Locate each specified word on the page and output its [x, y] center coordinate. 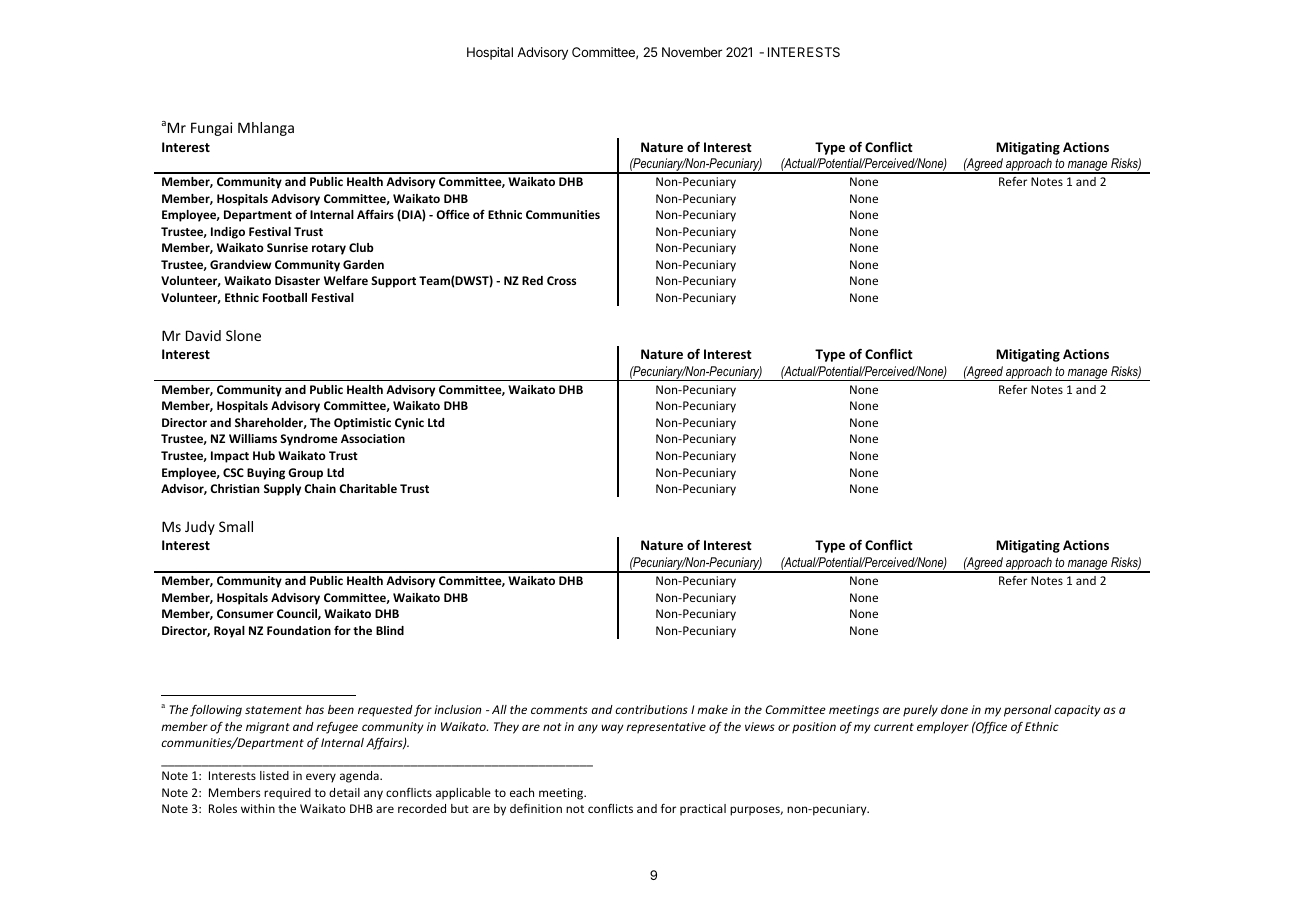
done [954, 709]
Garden [363, 264]
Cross [561, 280]
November [692, 52]
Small [236, 526]
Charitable [368, 488]
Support [393, 282]
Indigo [228, 233]
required [287, 794]
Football [285, 297]
